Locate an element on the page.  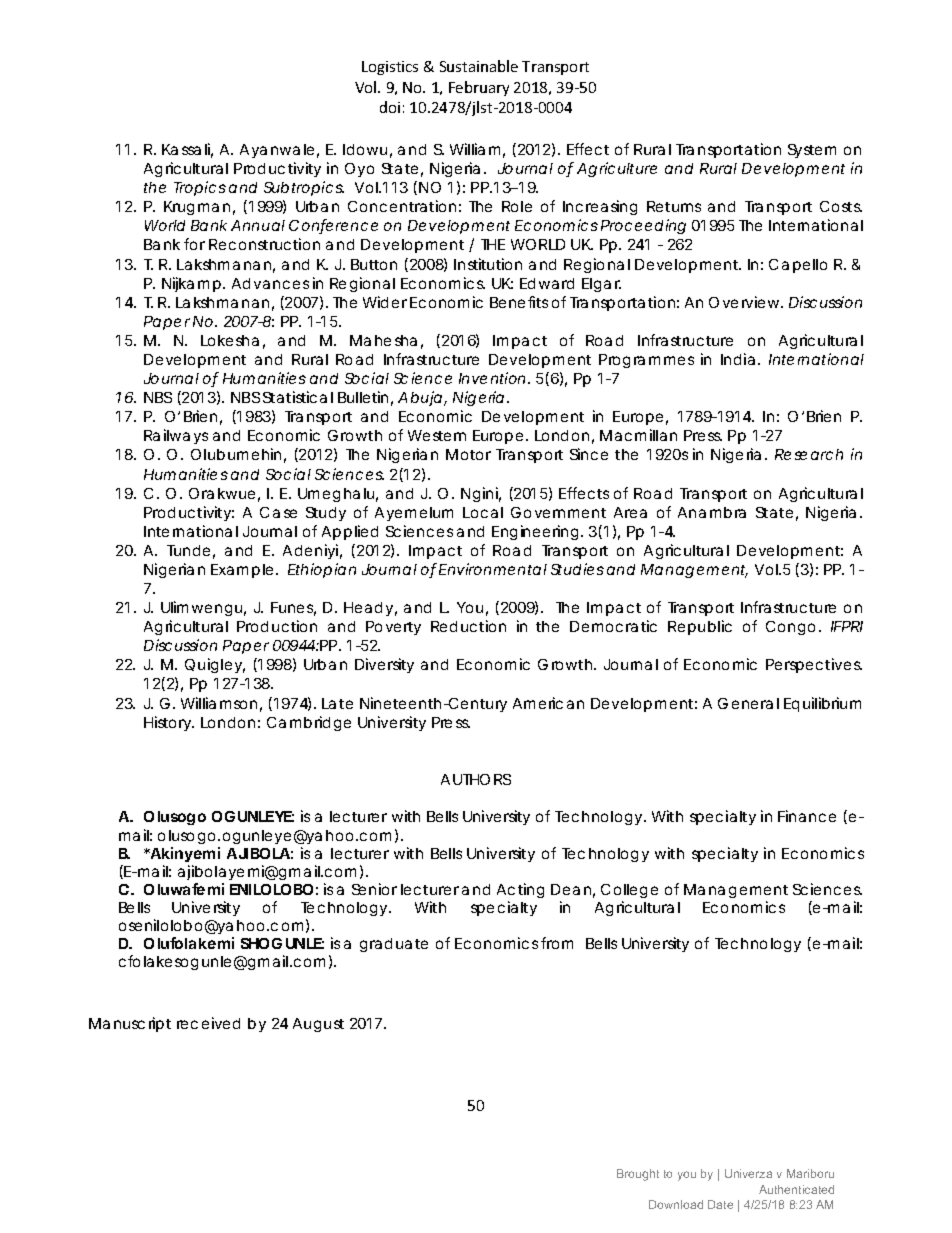
AUTHORS is located at coordinates (476, 779).
